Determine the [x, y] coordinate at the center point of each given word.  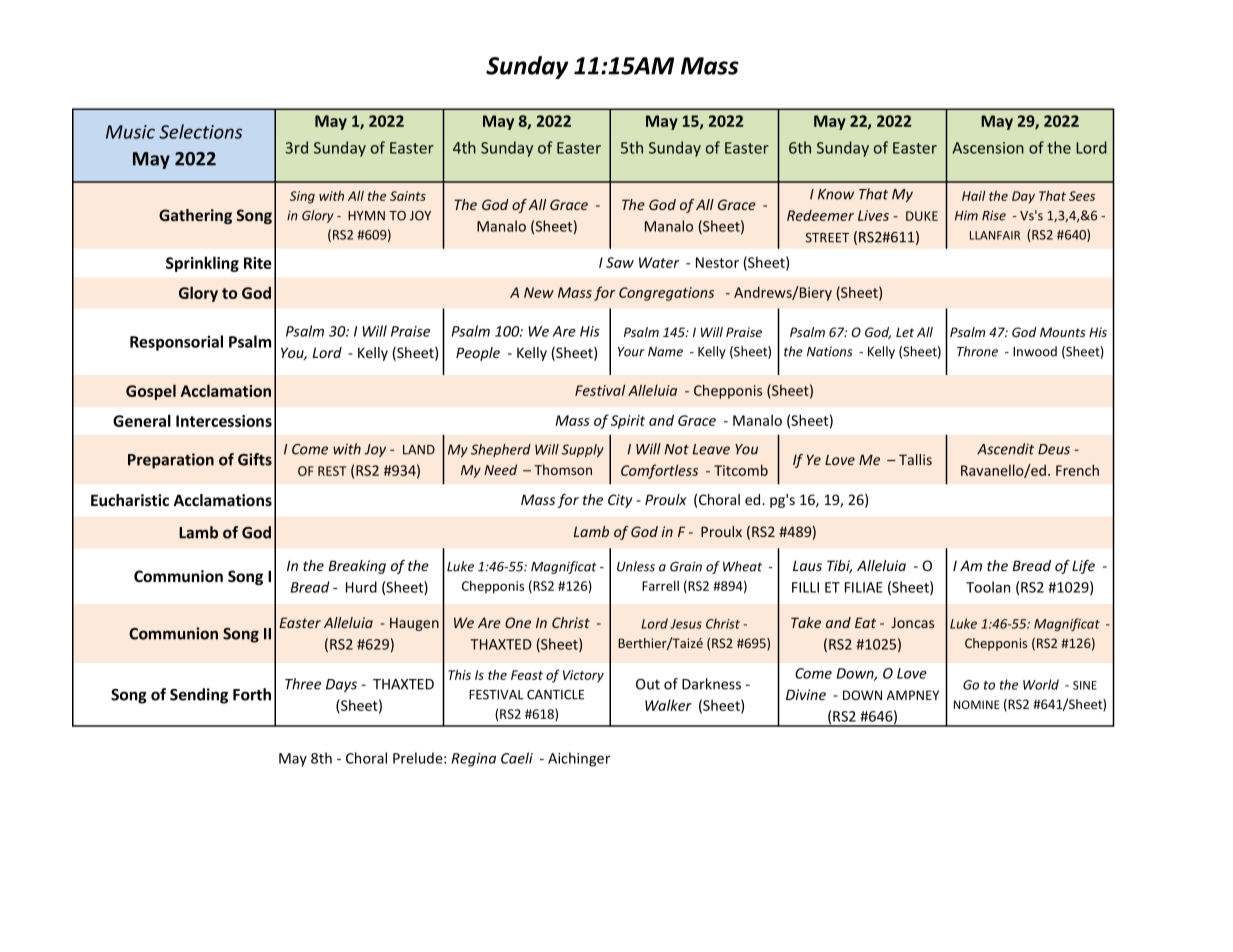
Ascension [988, 148]
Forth [252, 694]
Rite [258, 263]
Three [303, 684]
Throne [977, 351]
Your [631, 352]
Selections [200, 131]
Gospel [151, 392]
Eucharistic [130, 500]
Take [806, 622]
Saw [620, 262]
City [620, 501]
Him [966, 215]
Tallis [915, 459]
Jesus [686, 624]
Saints [408, 196]
